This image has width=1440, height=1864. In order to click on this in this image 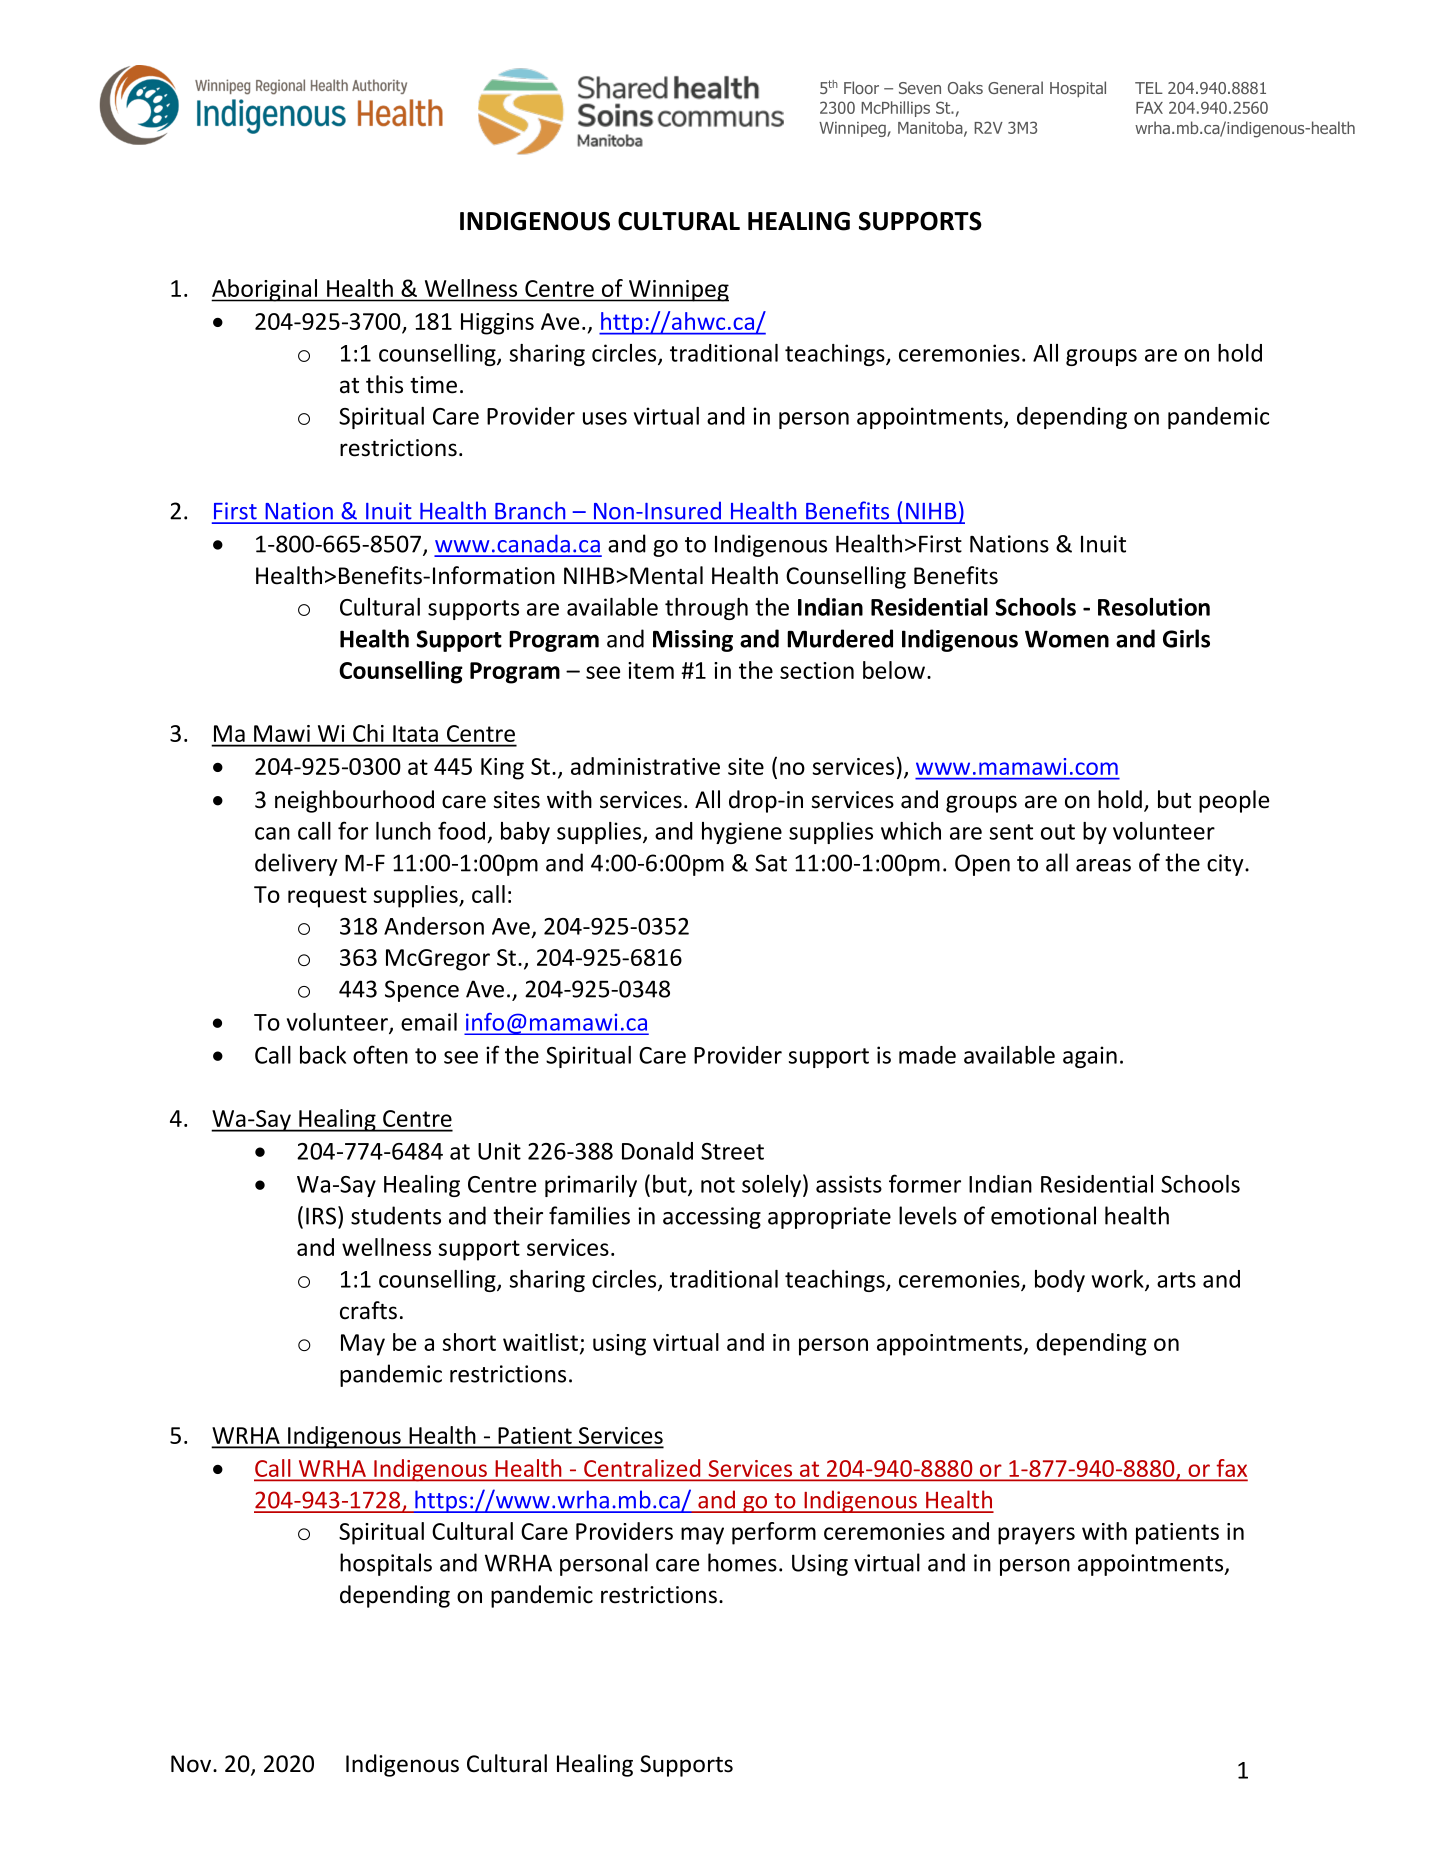, I will do `click(384, 384)`.
